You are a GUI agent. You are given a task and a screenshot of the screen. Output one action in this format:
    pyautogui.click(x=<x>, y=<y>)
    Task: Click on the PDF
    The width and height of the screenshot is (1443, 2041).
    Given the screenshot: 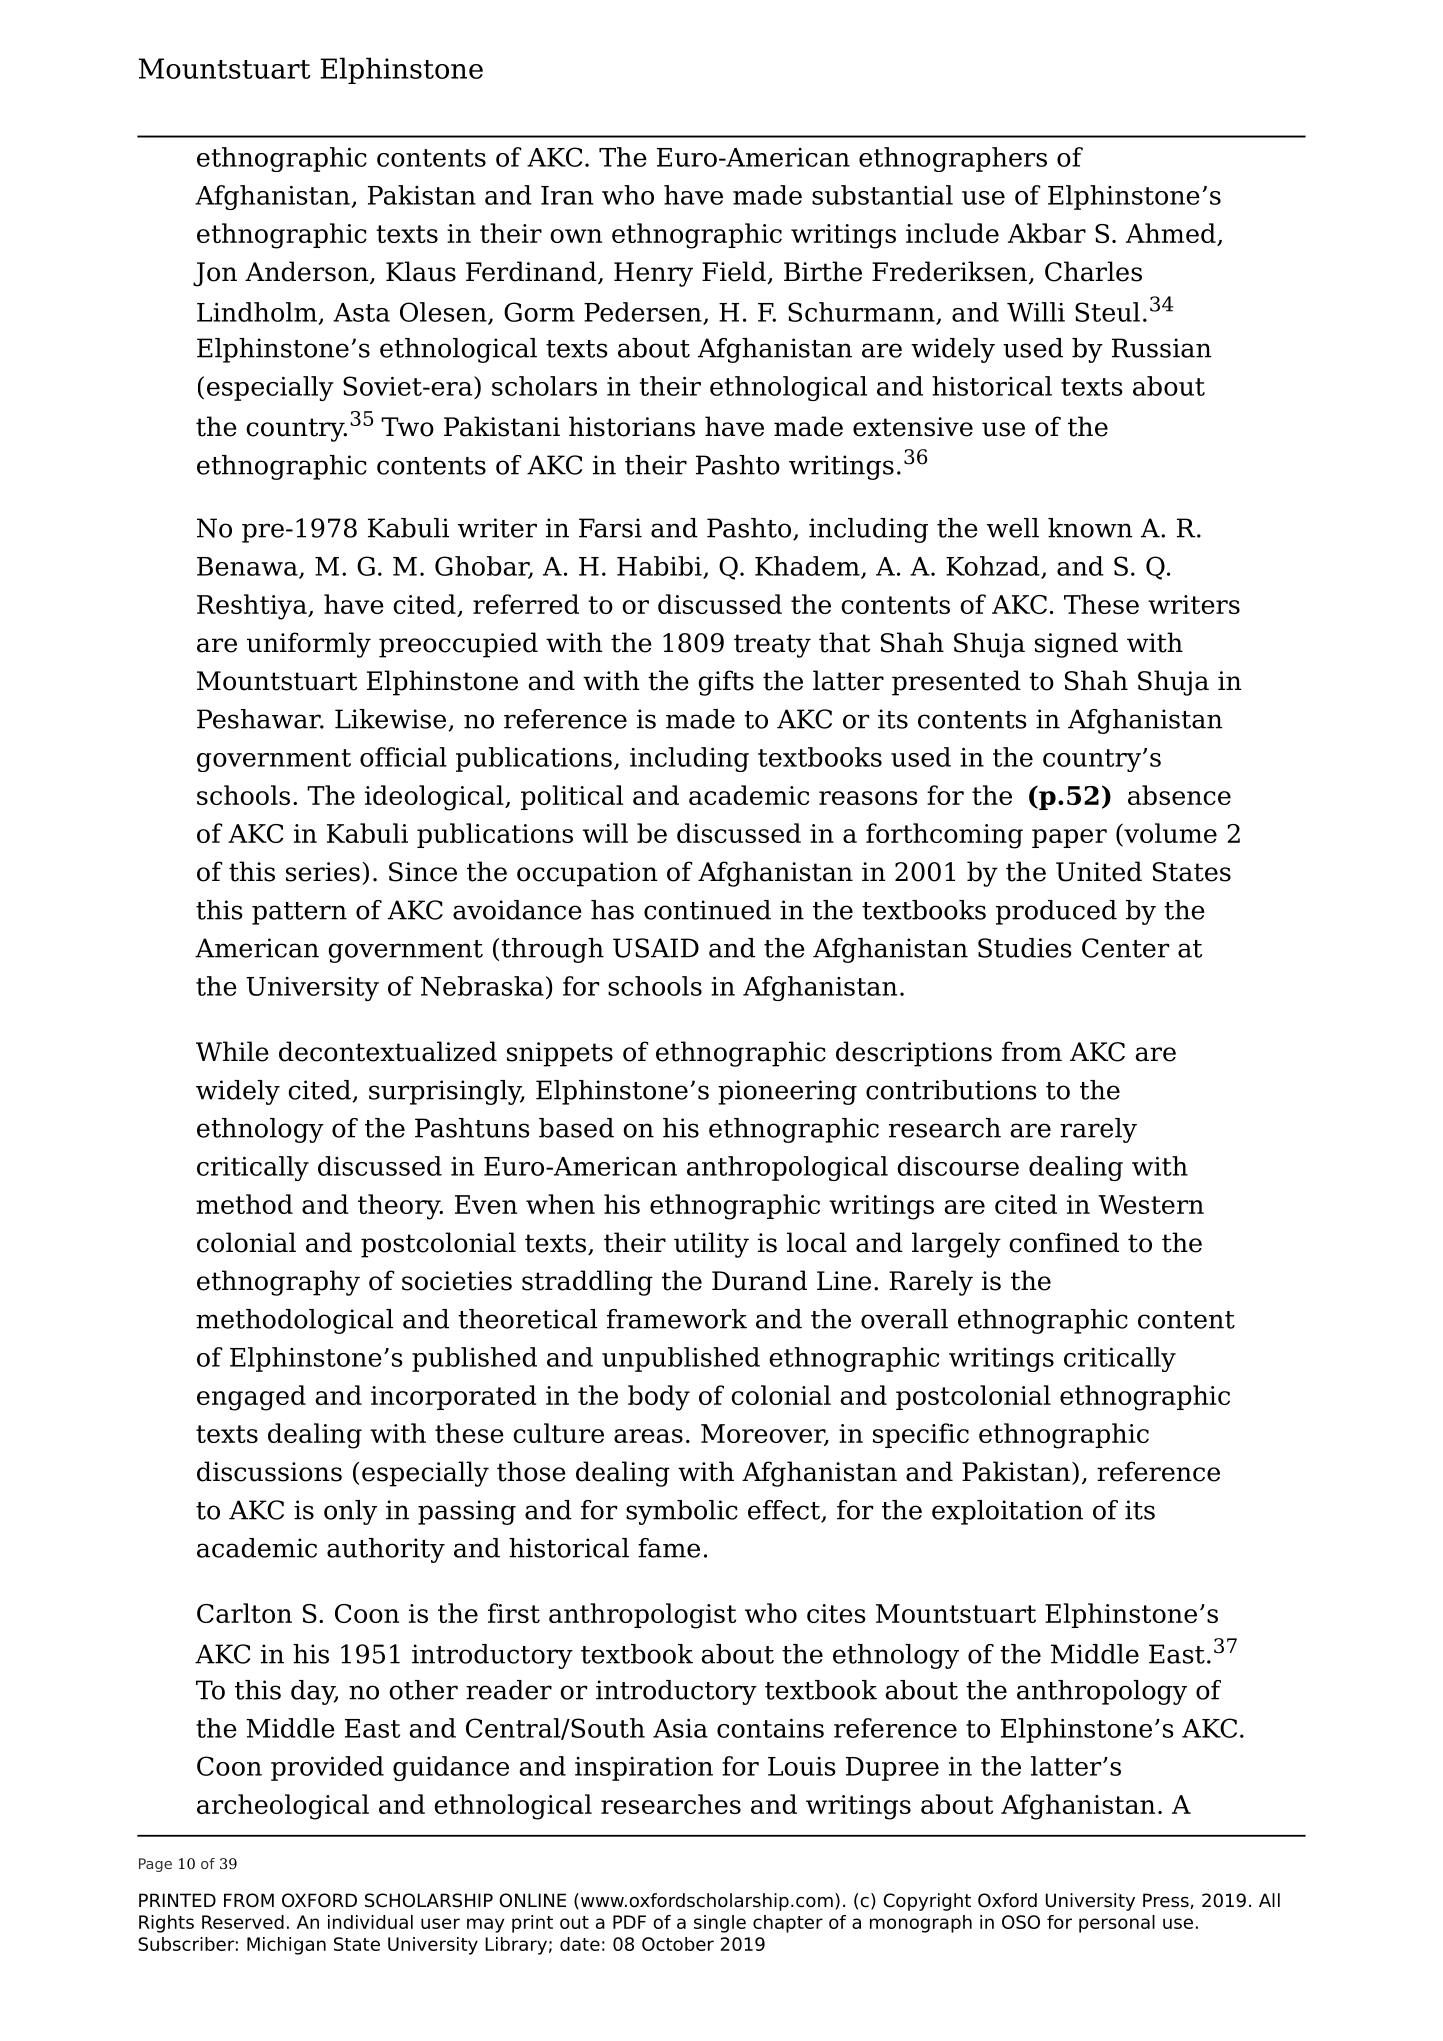 What is the action you would take?
    pyautogui.click(x=629, y=1922)
